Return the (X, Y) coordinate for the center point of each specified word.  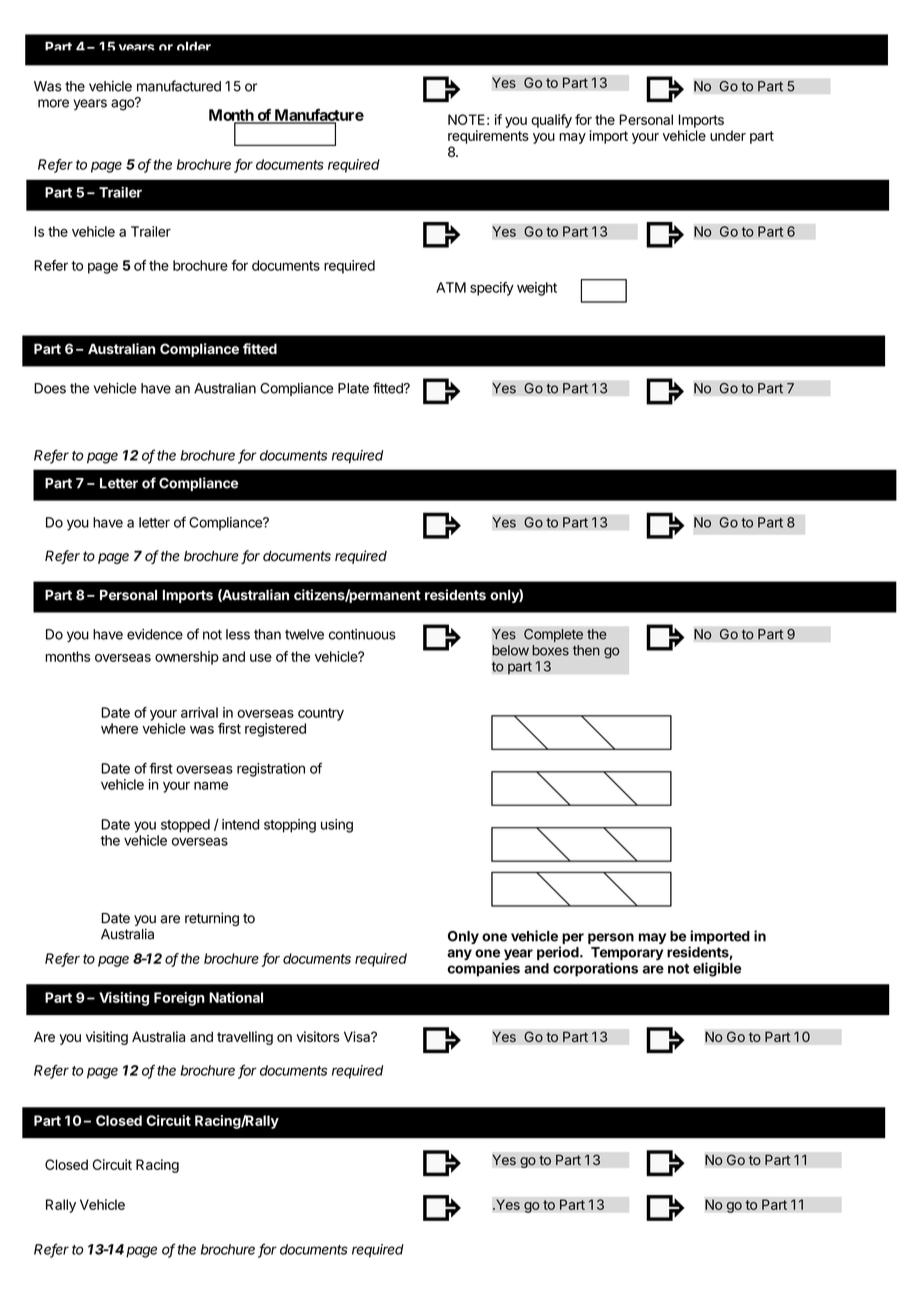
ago (123, 104)
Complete (553, 635)
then (586, 650)
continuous (362, 634)
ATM (451, 287)
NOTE (466, 119)
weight (537, 289)
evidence (155, 634)
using (337, 826)
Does (50, 388)
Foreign (179, 999)
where (119, 728)
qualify (551, 121)
